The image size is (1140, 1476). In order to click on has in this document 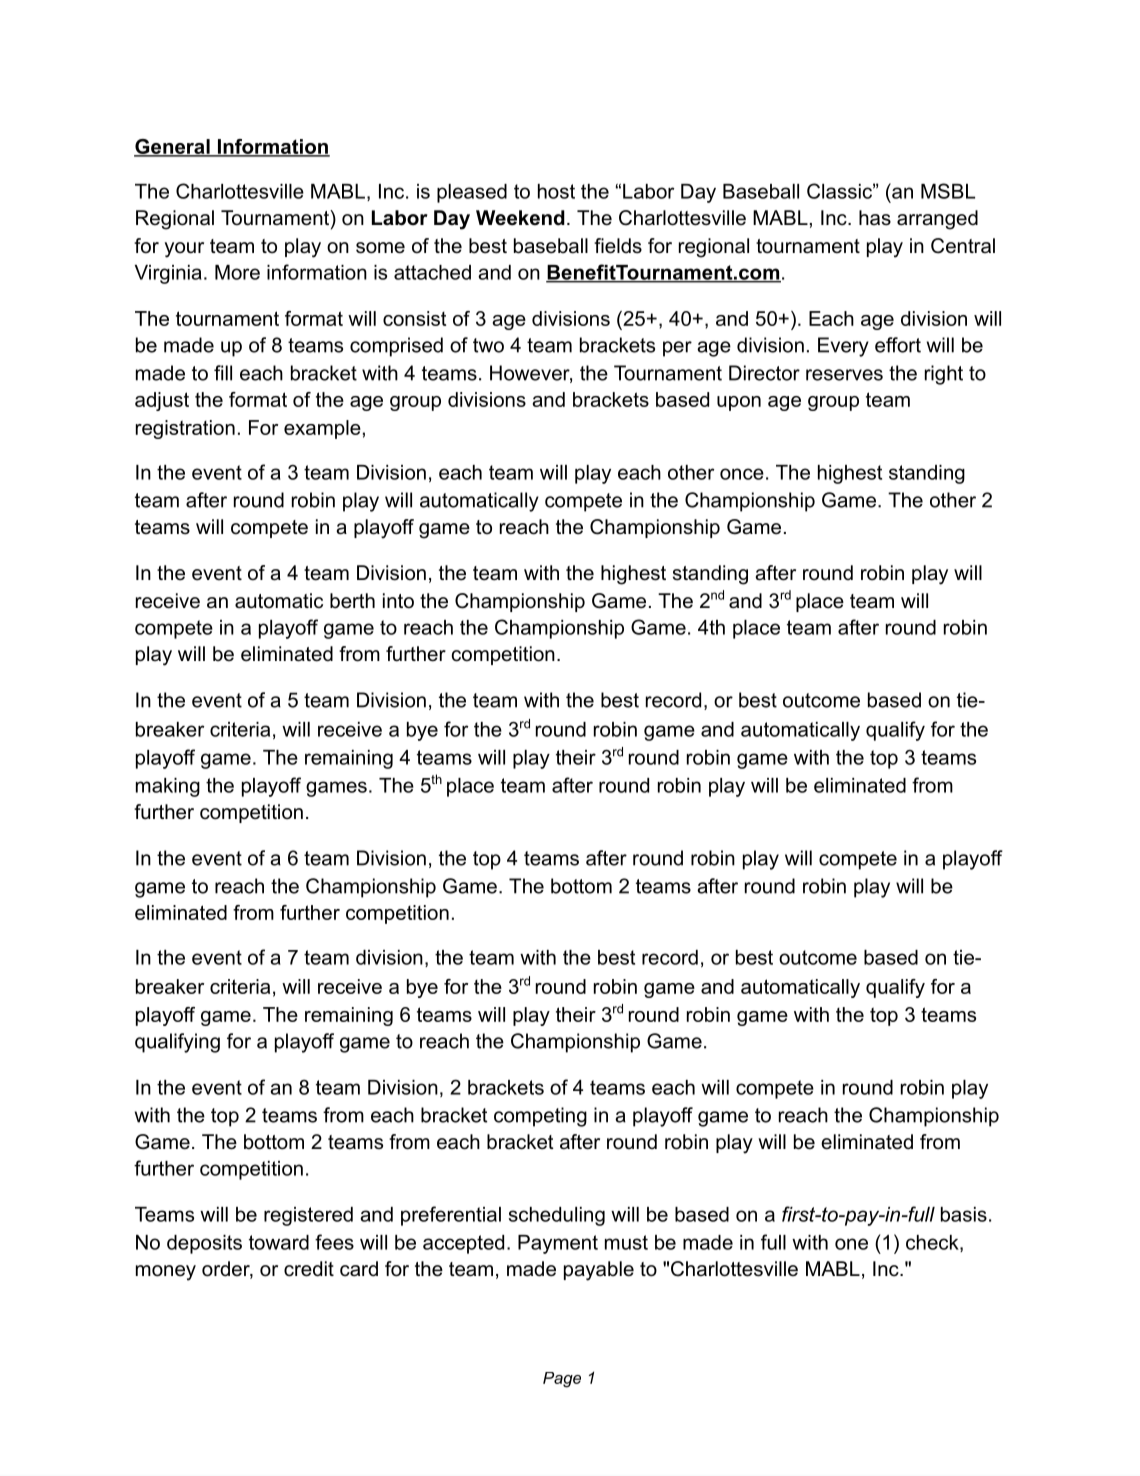, I will do `click(875, 218)`.
